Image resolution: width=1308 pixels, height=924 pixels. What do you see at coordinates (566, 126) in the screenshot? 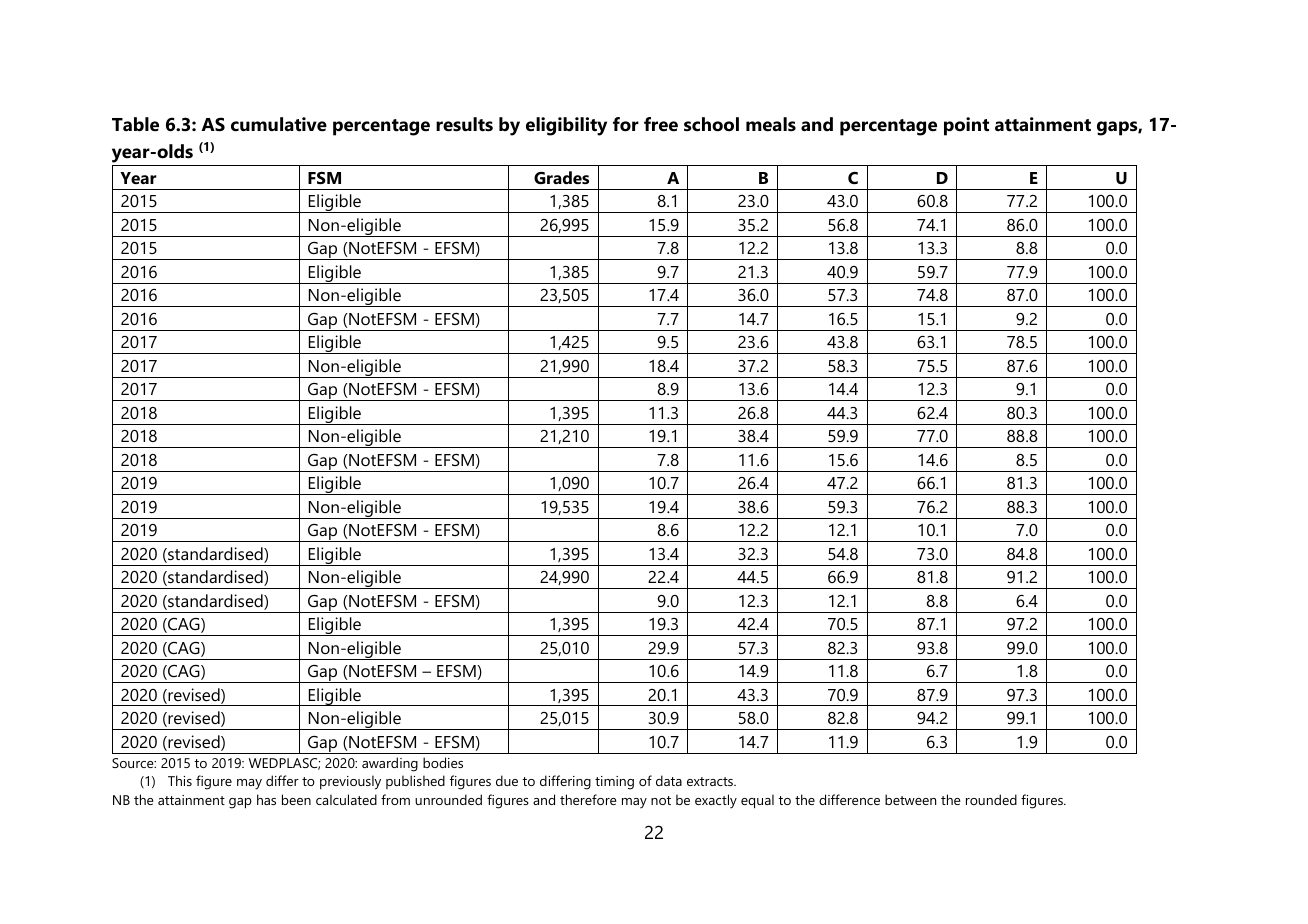
I see `eligibility` at bounding box center [566, 126].
